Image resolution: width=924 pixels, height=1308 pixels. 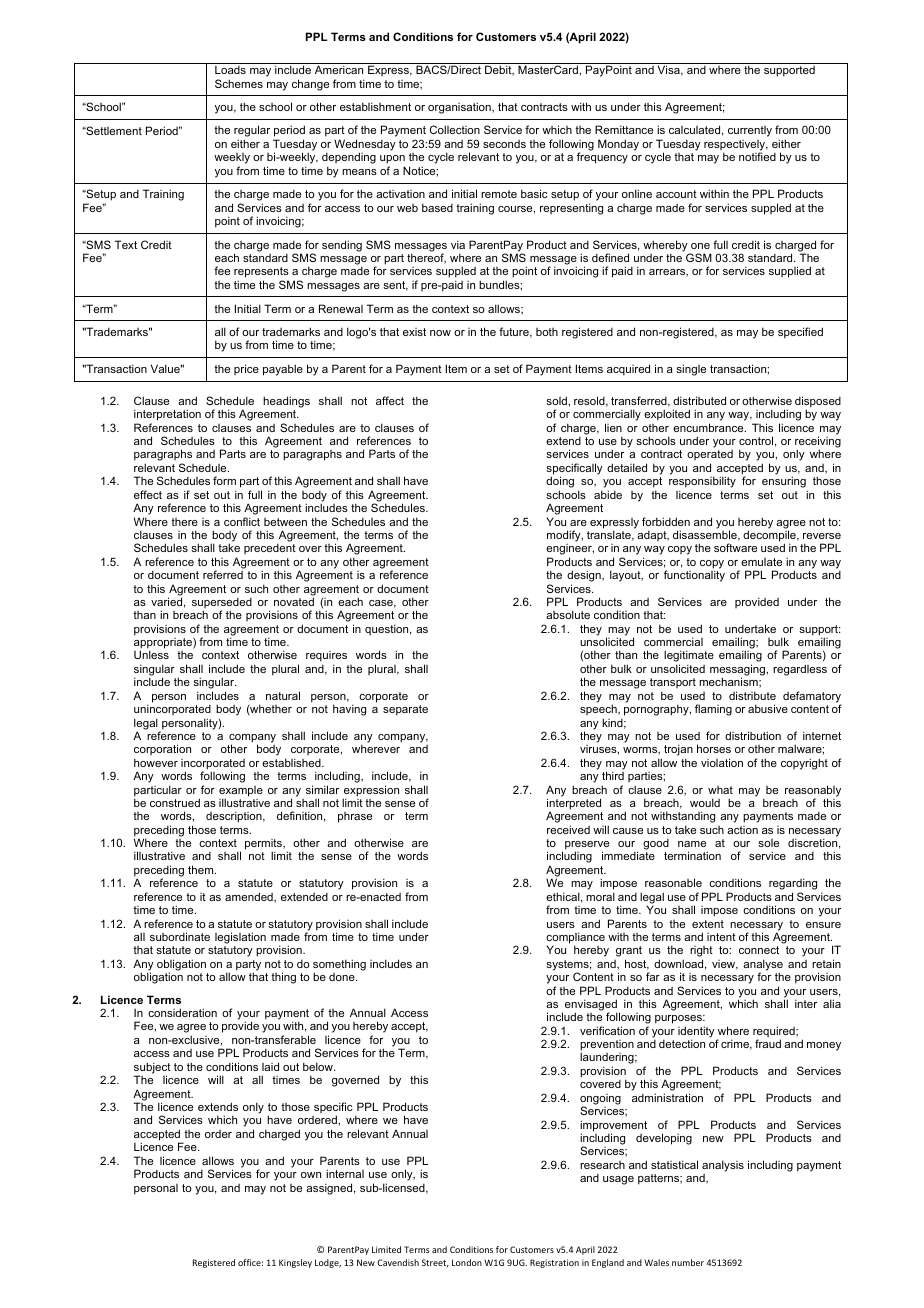 I want to click on currently, so click(x=750, y=131).
